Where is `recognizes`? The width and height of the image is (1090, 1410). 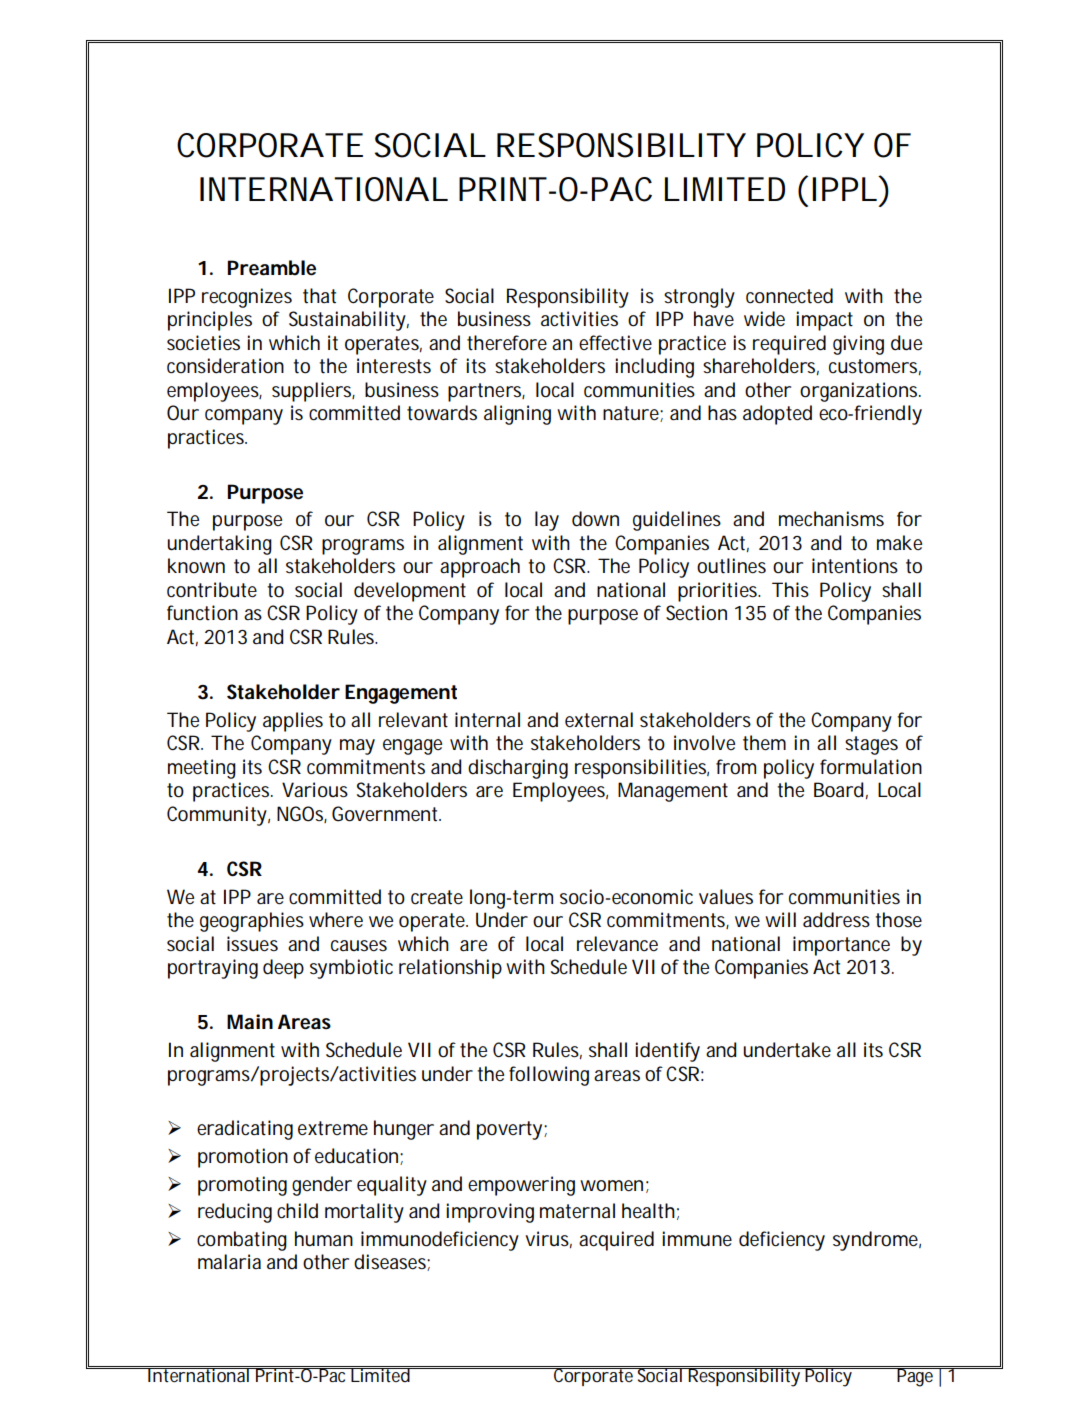
recognizes is located at coordinates (247, 298).
